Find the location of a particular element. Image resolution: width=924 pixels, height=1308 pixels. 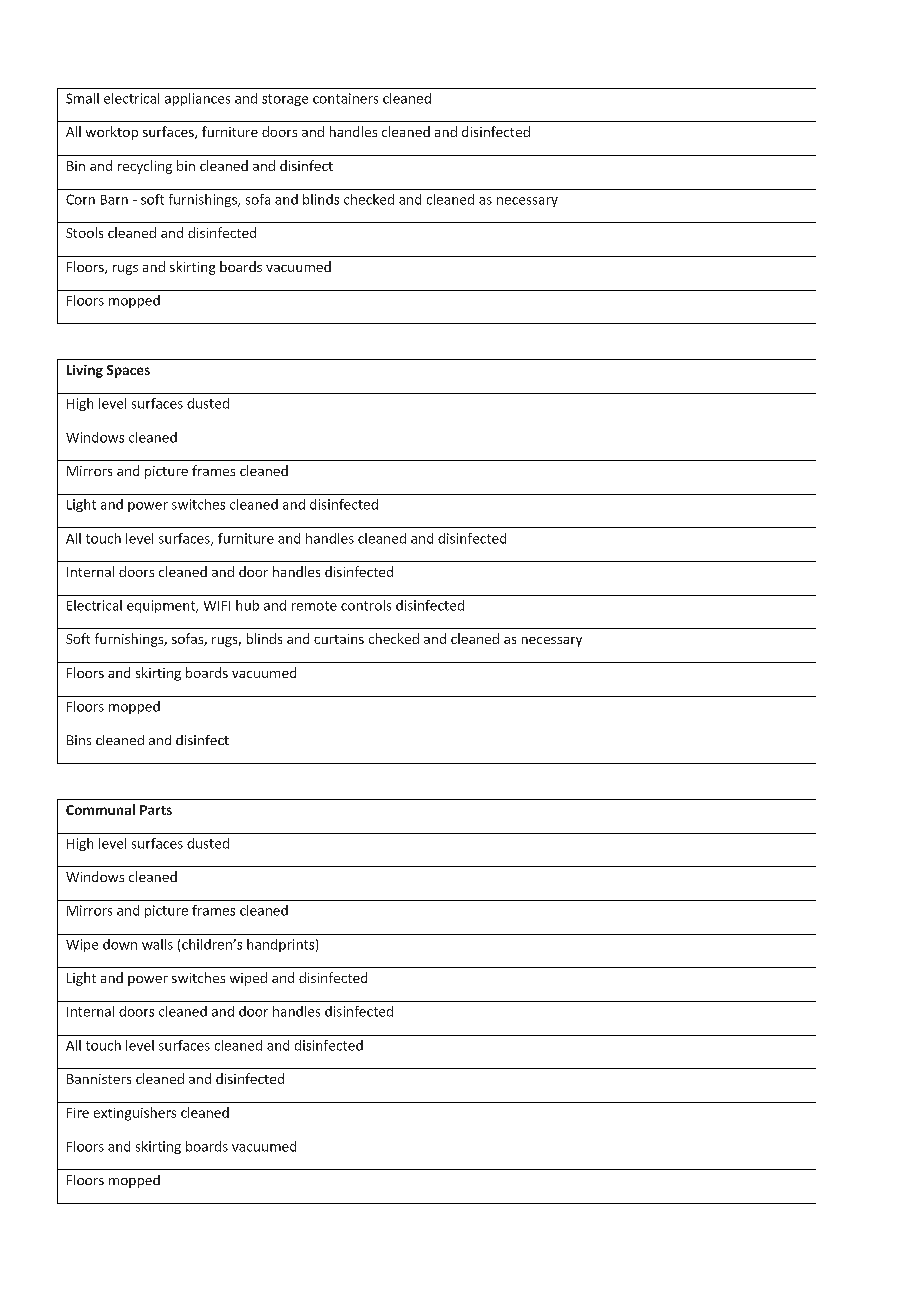

extinguishers is located at coordinates (135, 1114).
